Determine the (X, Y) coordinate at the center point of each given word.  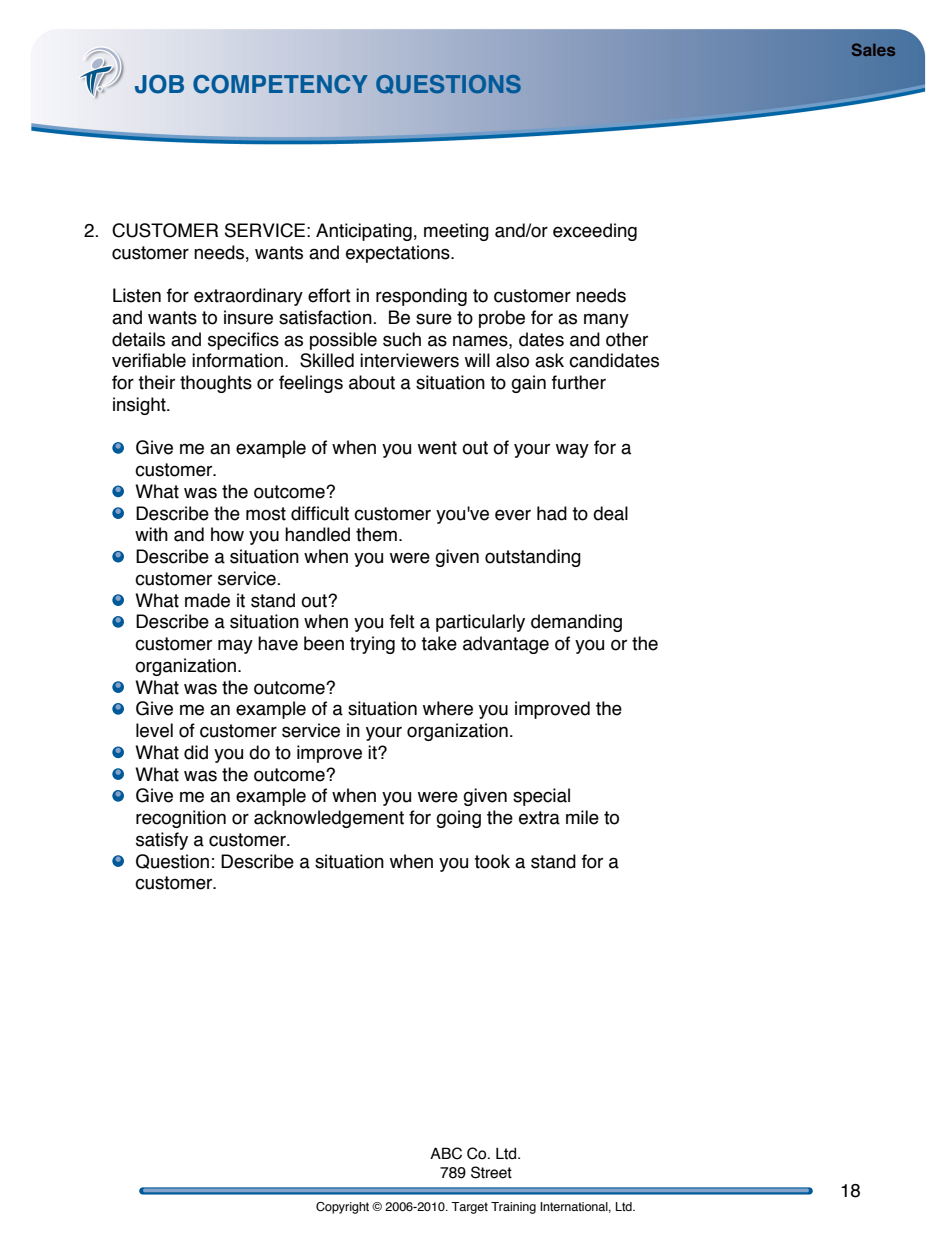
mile (582, 817)
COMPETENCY (280, 84)
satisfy (162, 841)
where (448, 708)
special (541, 797)
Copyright (342, 1208)
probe (502, 319)
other (627, 339)
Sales (873, 49)
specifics (243, 341)
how (227, 534)
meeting (456, 232)
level (154, 730)
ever (513, 515)
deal (610, 513)
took (492, 861)
